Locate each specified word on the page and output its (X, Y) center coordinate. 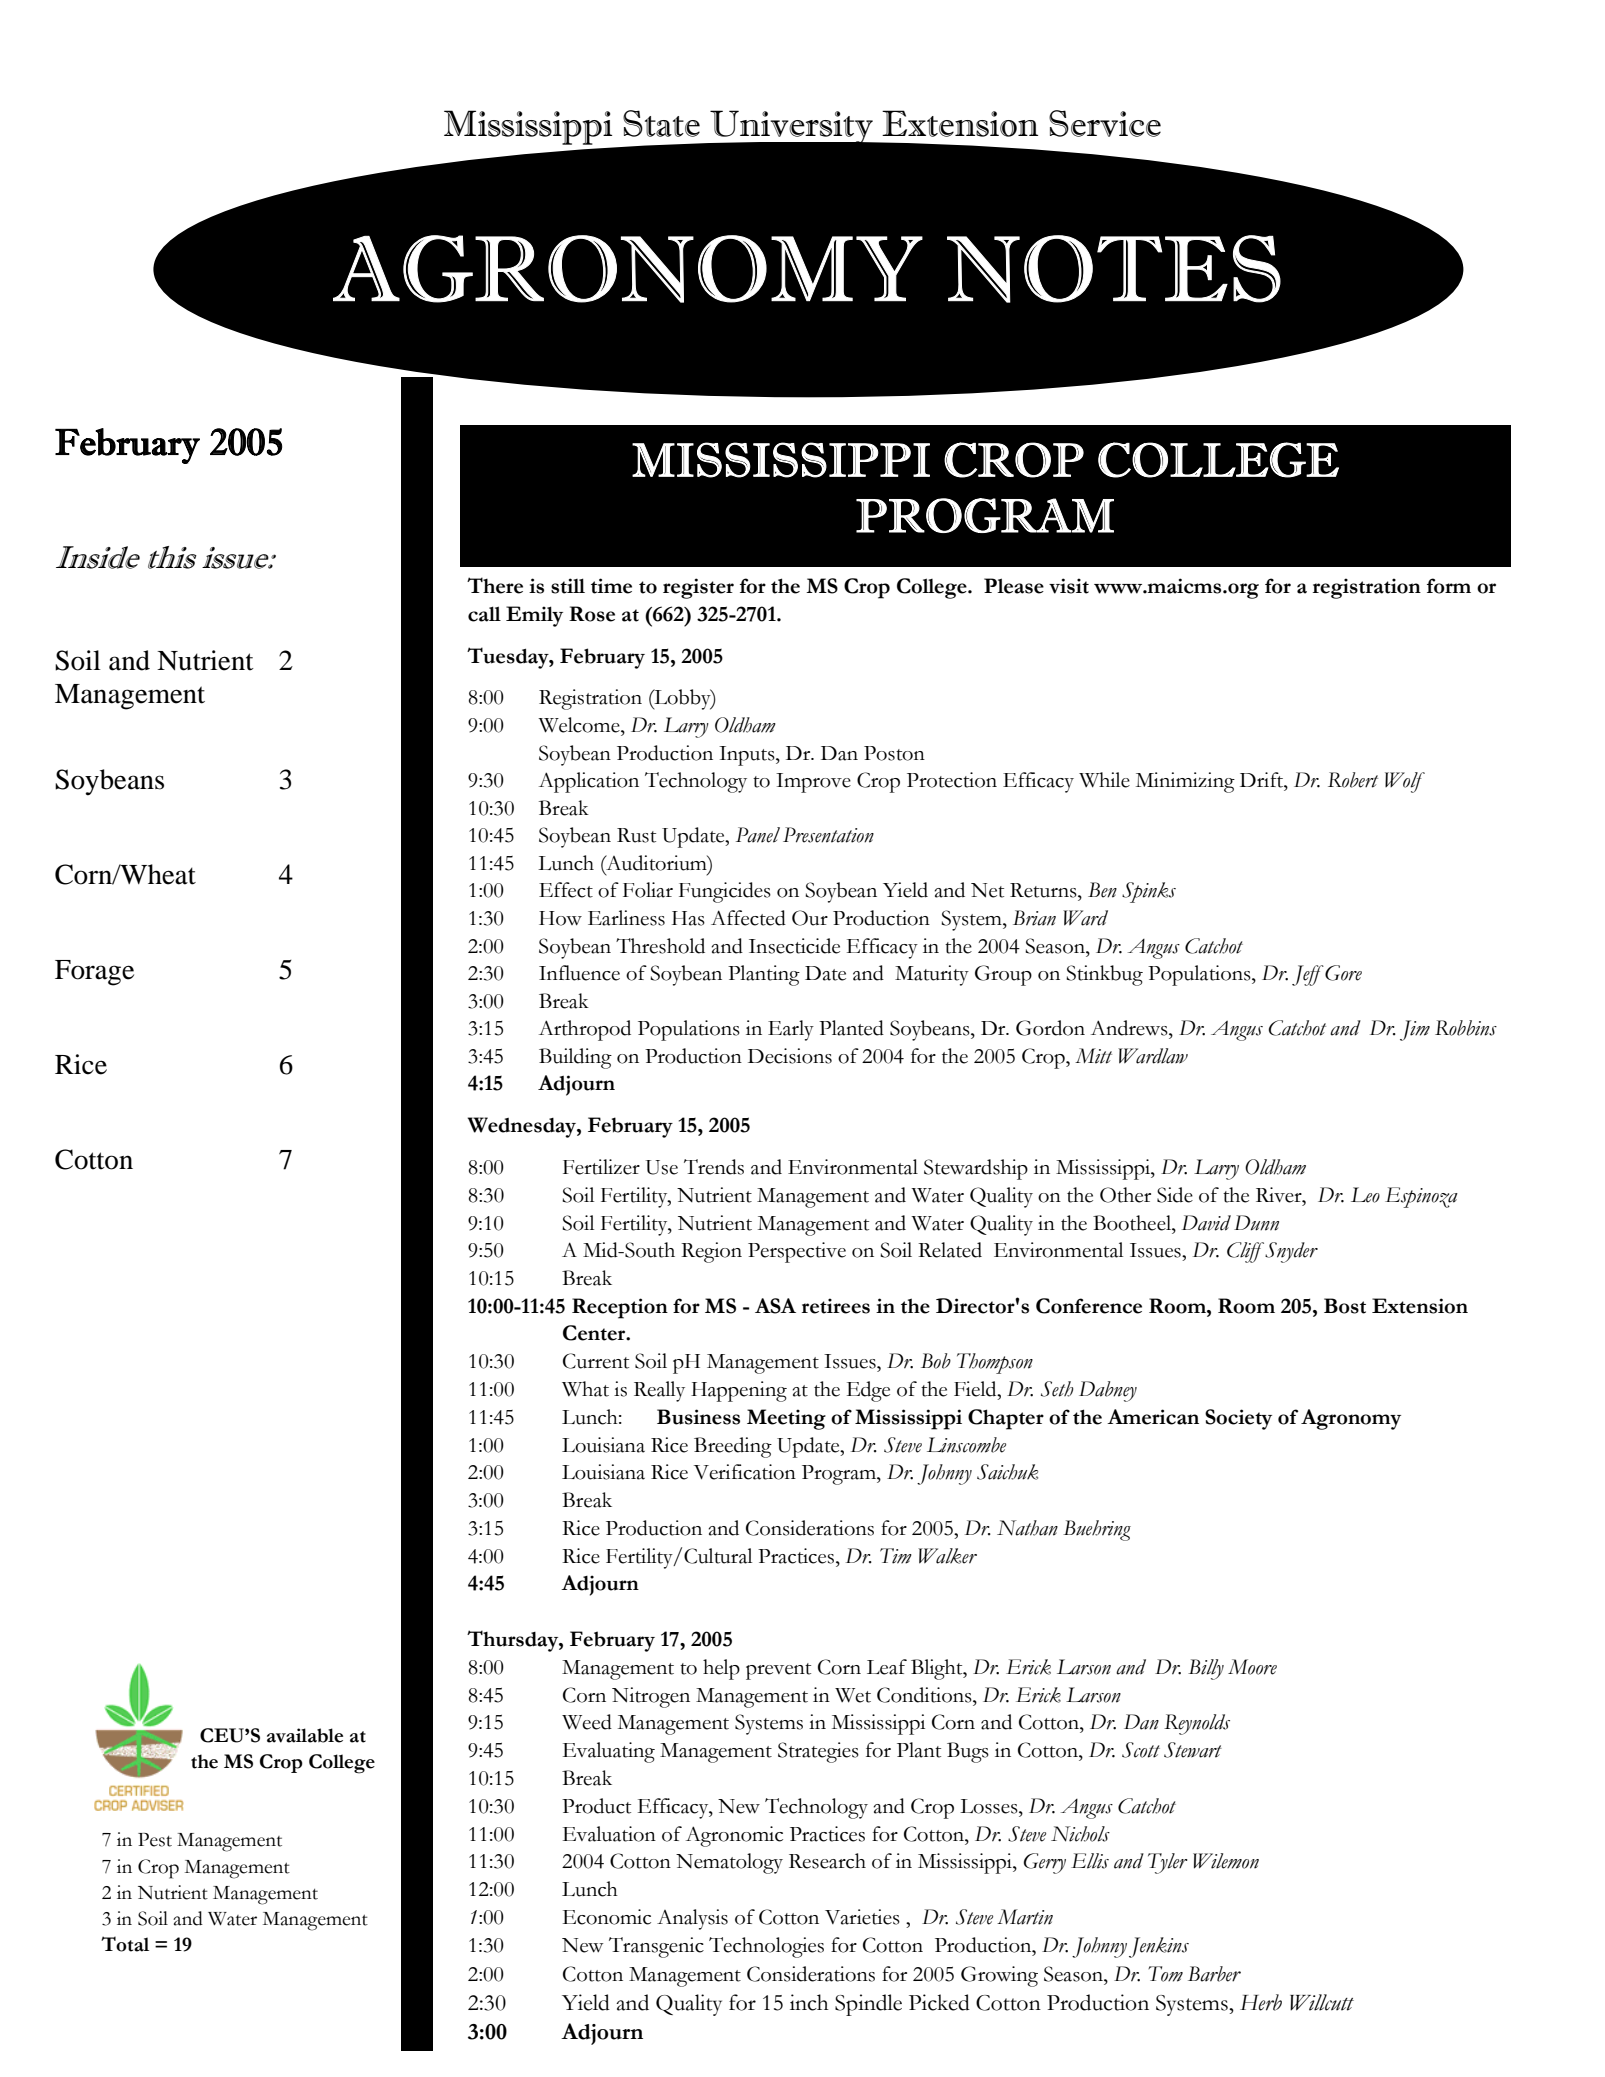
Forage (94, 973)
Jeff (1308, 975)
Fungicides (725, 892)
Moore (1252, 1667)
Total (125, 1944)
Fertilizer (601, 1167)
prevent (778, 1671)
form (1449, 586)
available (305, 1735)
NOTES (1114, 269)
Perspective (797, 1252)
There (495, 585)
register (698, 588)
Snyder (1290, 1252)
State (661, 123)
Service (1105, 123)
